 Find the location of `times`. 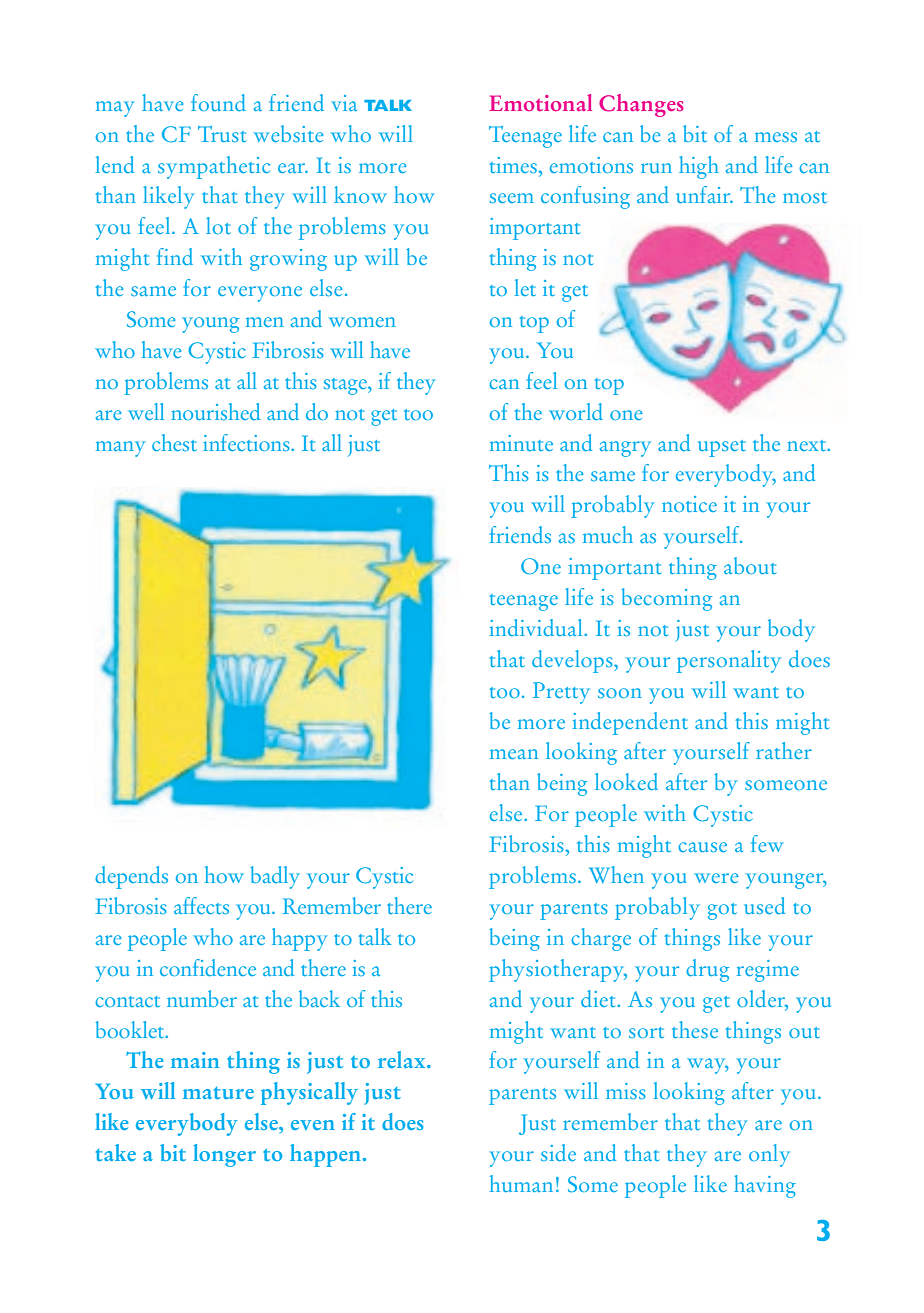

times is located at coordinates (514, 165).
